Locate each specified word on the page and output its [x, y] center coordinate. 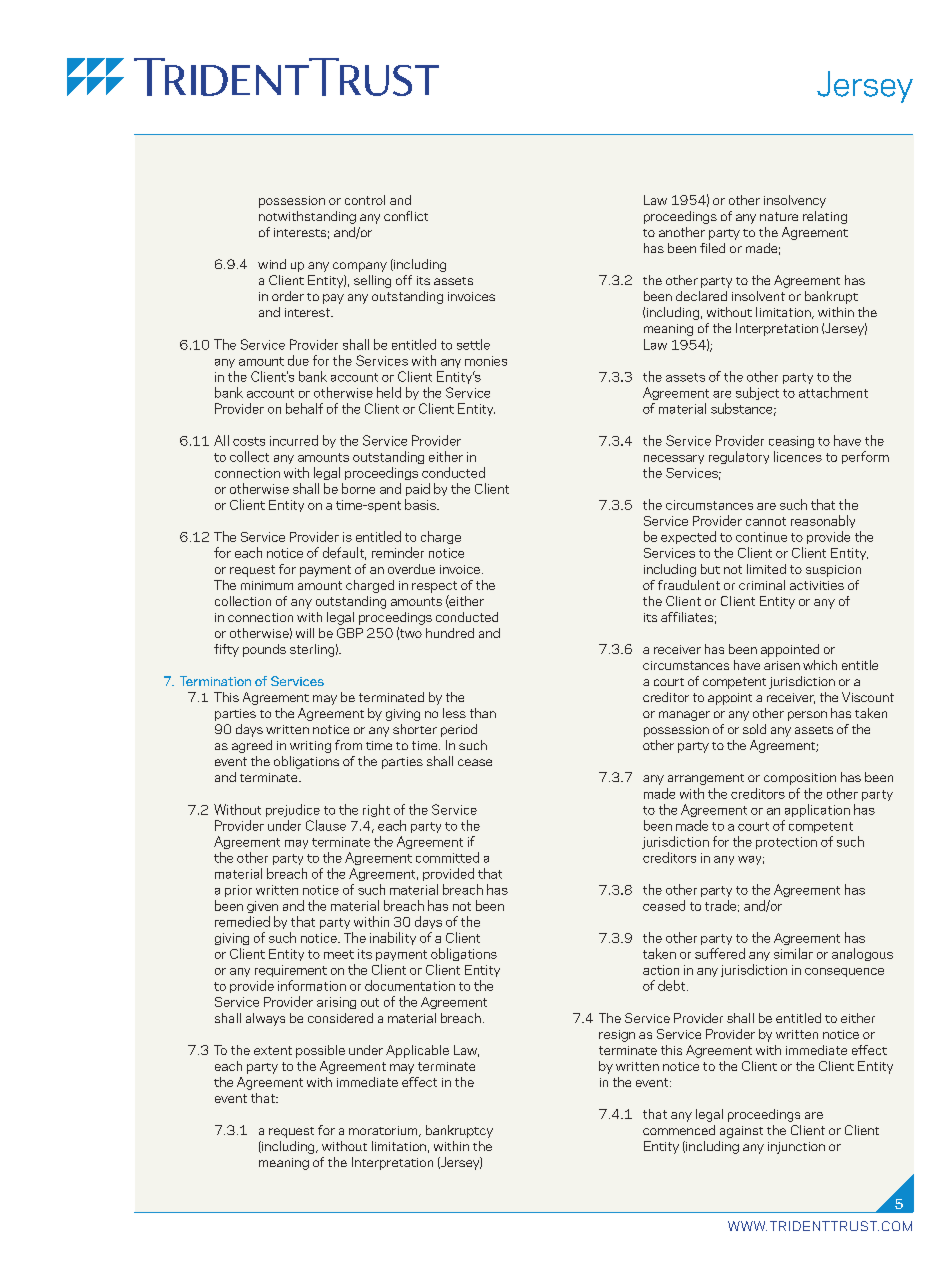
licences [798, 456]
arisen [782, 665]
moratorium [384, 1131]
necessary [674, 459]
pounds [264, 650]
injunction [796, 1148]
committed [447, 857]
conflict [406, 216]
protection [786, 843]
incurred [294, 440]
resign [617, 1036]
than [483, 713]
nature [779, 216]
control [365, 200]
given [262, 907]
